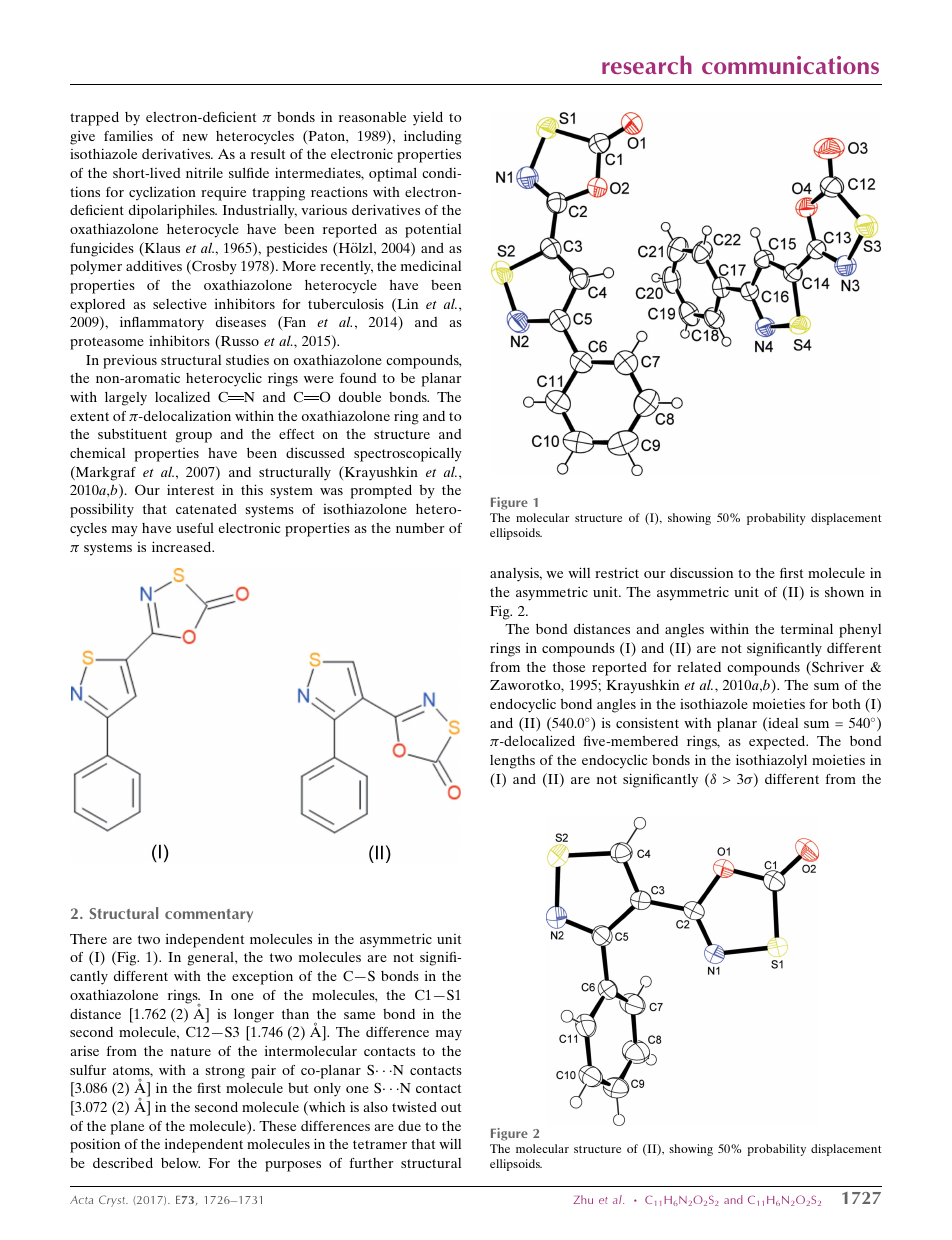  What do you see at coordinates (569, 667) in the page?
I see `those` at bounding box center [569, 667].
